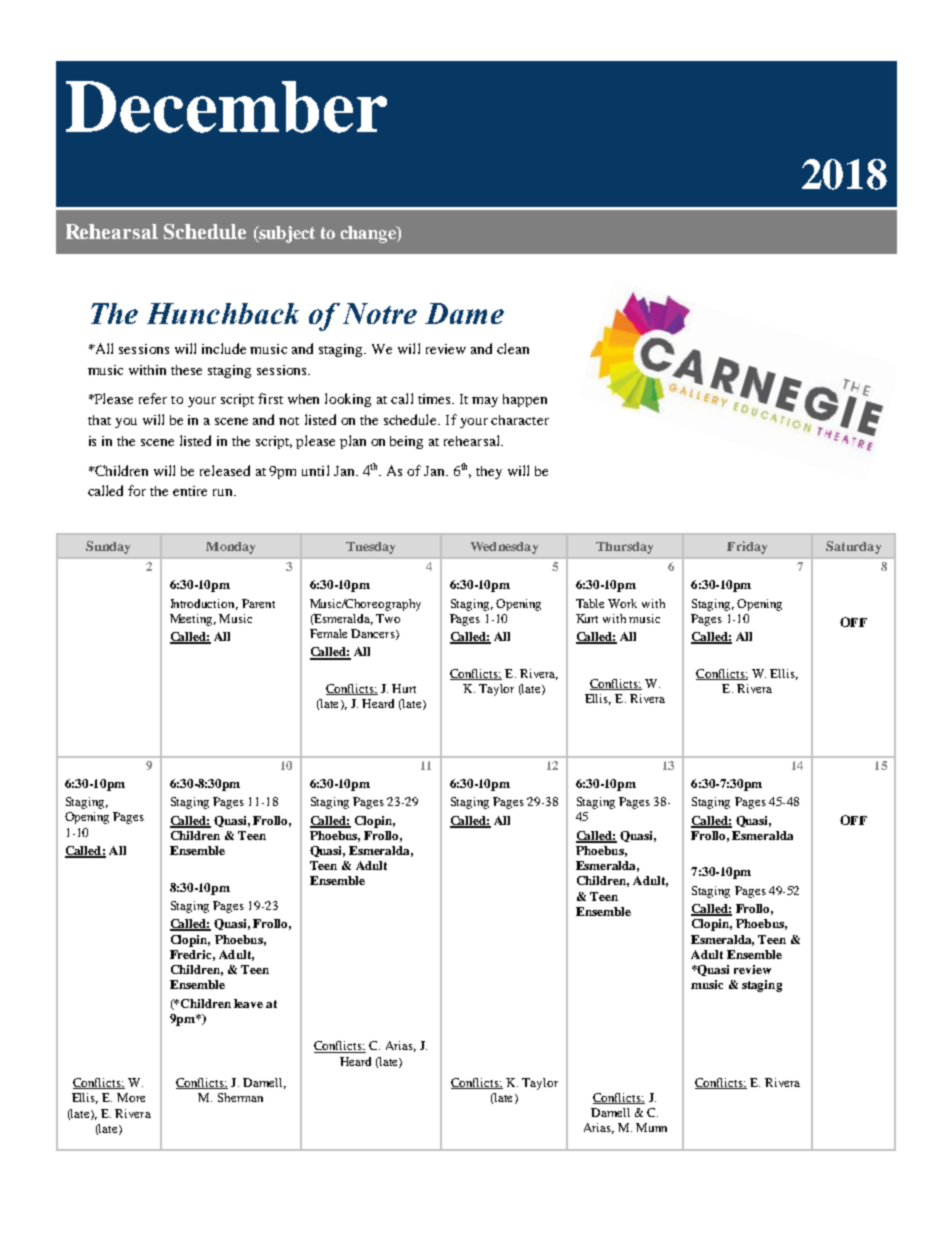 This screenshot has height=1233, width=952. What do you see at coordinates (747, 547) in the screenshot?
I see `Friday` at bounding box center [747, 547].
